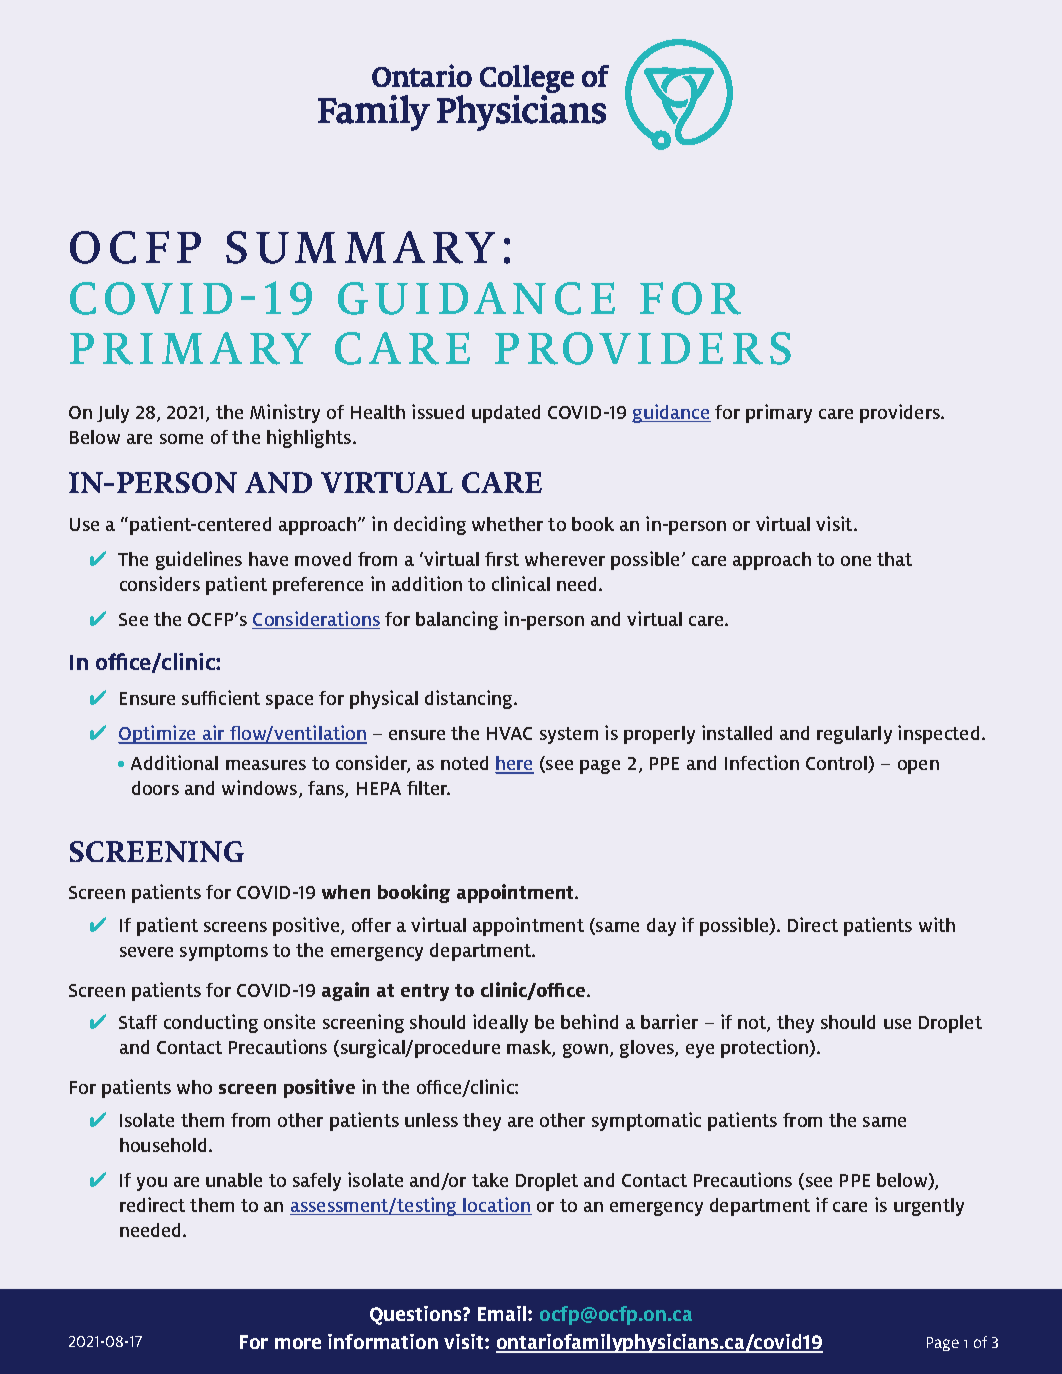 This image has height=1374, width=1062. Describe the element at coordinates (661, 927) in the image. I see `day` at that location.
